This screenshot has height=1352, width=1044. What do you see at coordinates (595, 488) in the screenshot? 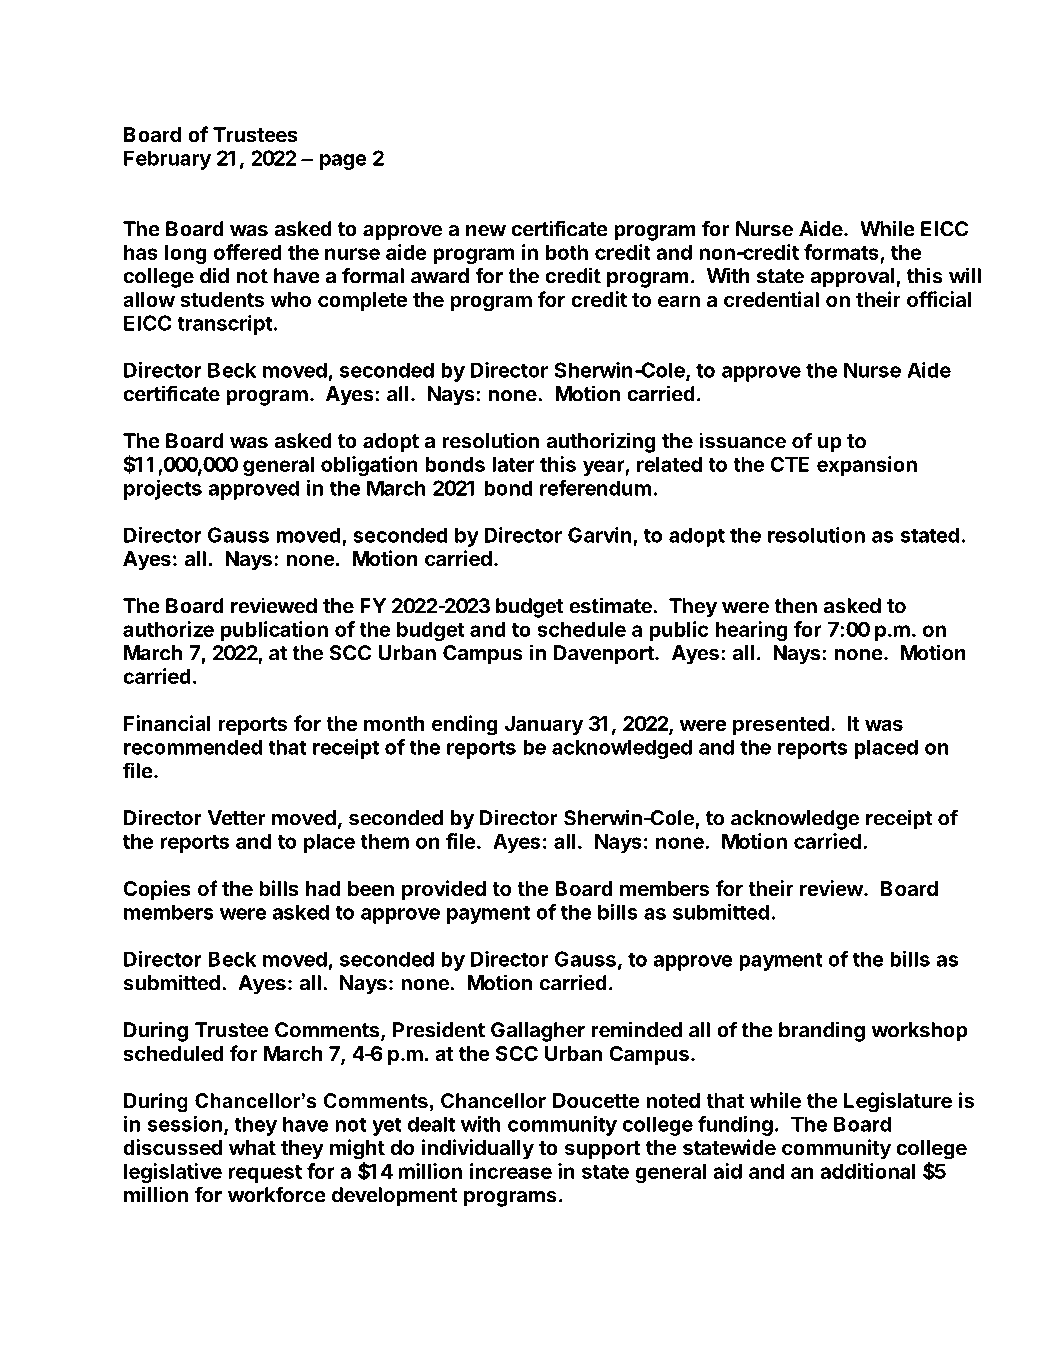
I see `referendum` at bounding box center [595, 488].
